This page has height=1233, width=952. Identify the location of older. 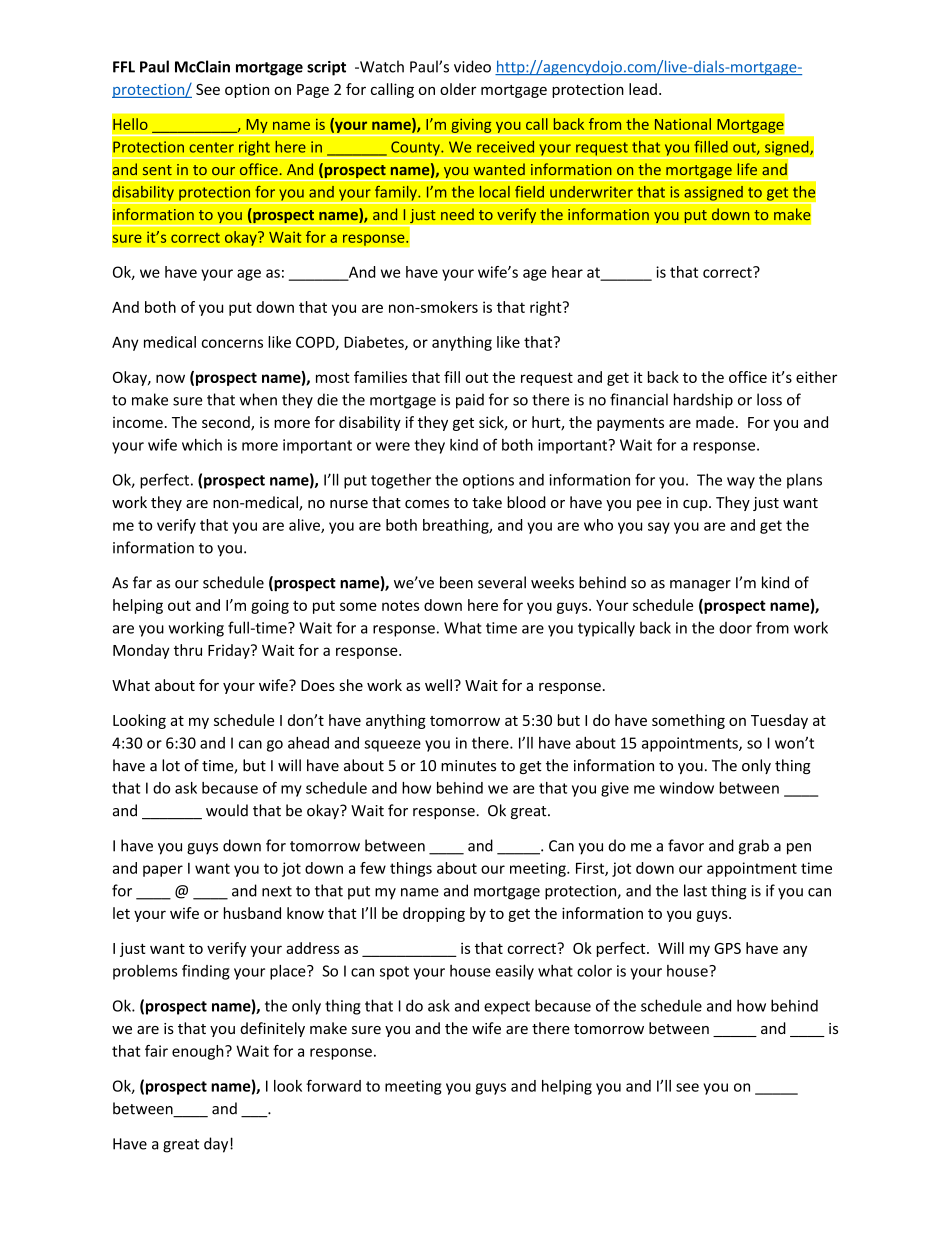
(458, 89).
